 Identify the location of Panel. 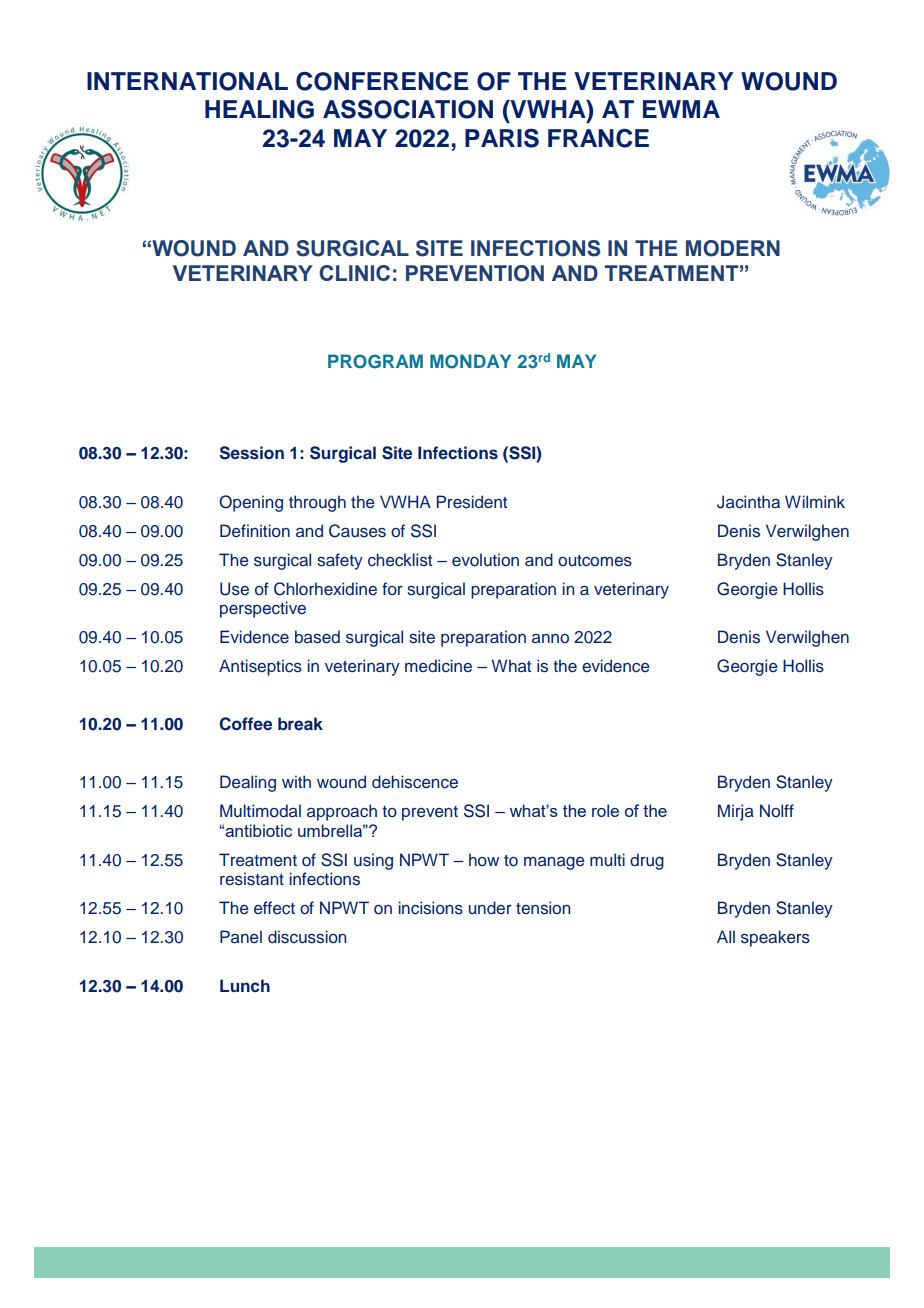
(241, 936).
